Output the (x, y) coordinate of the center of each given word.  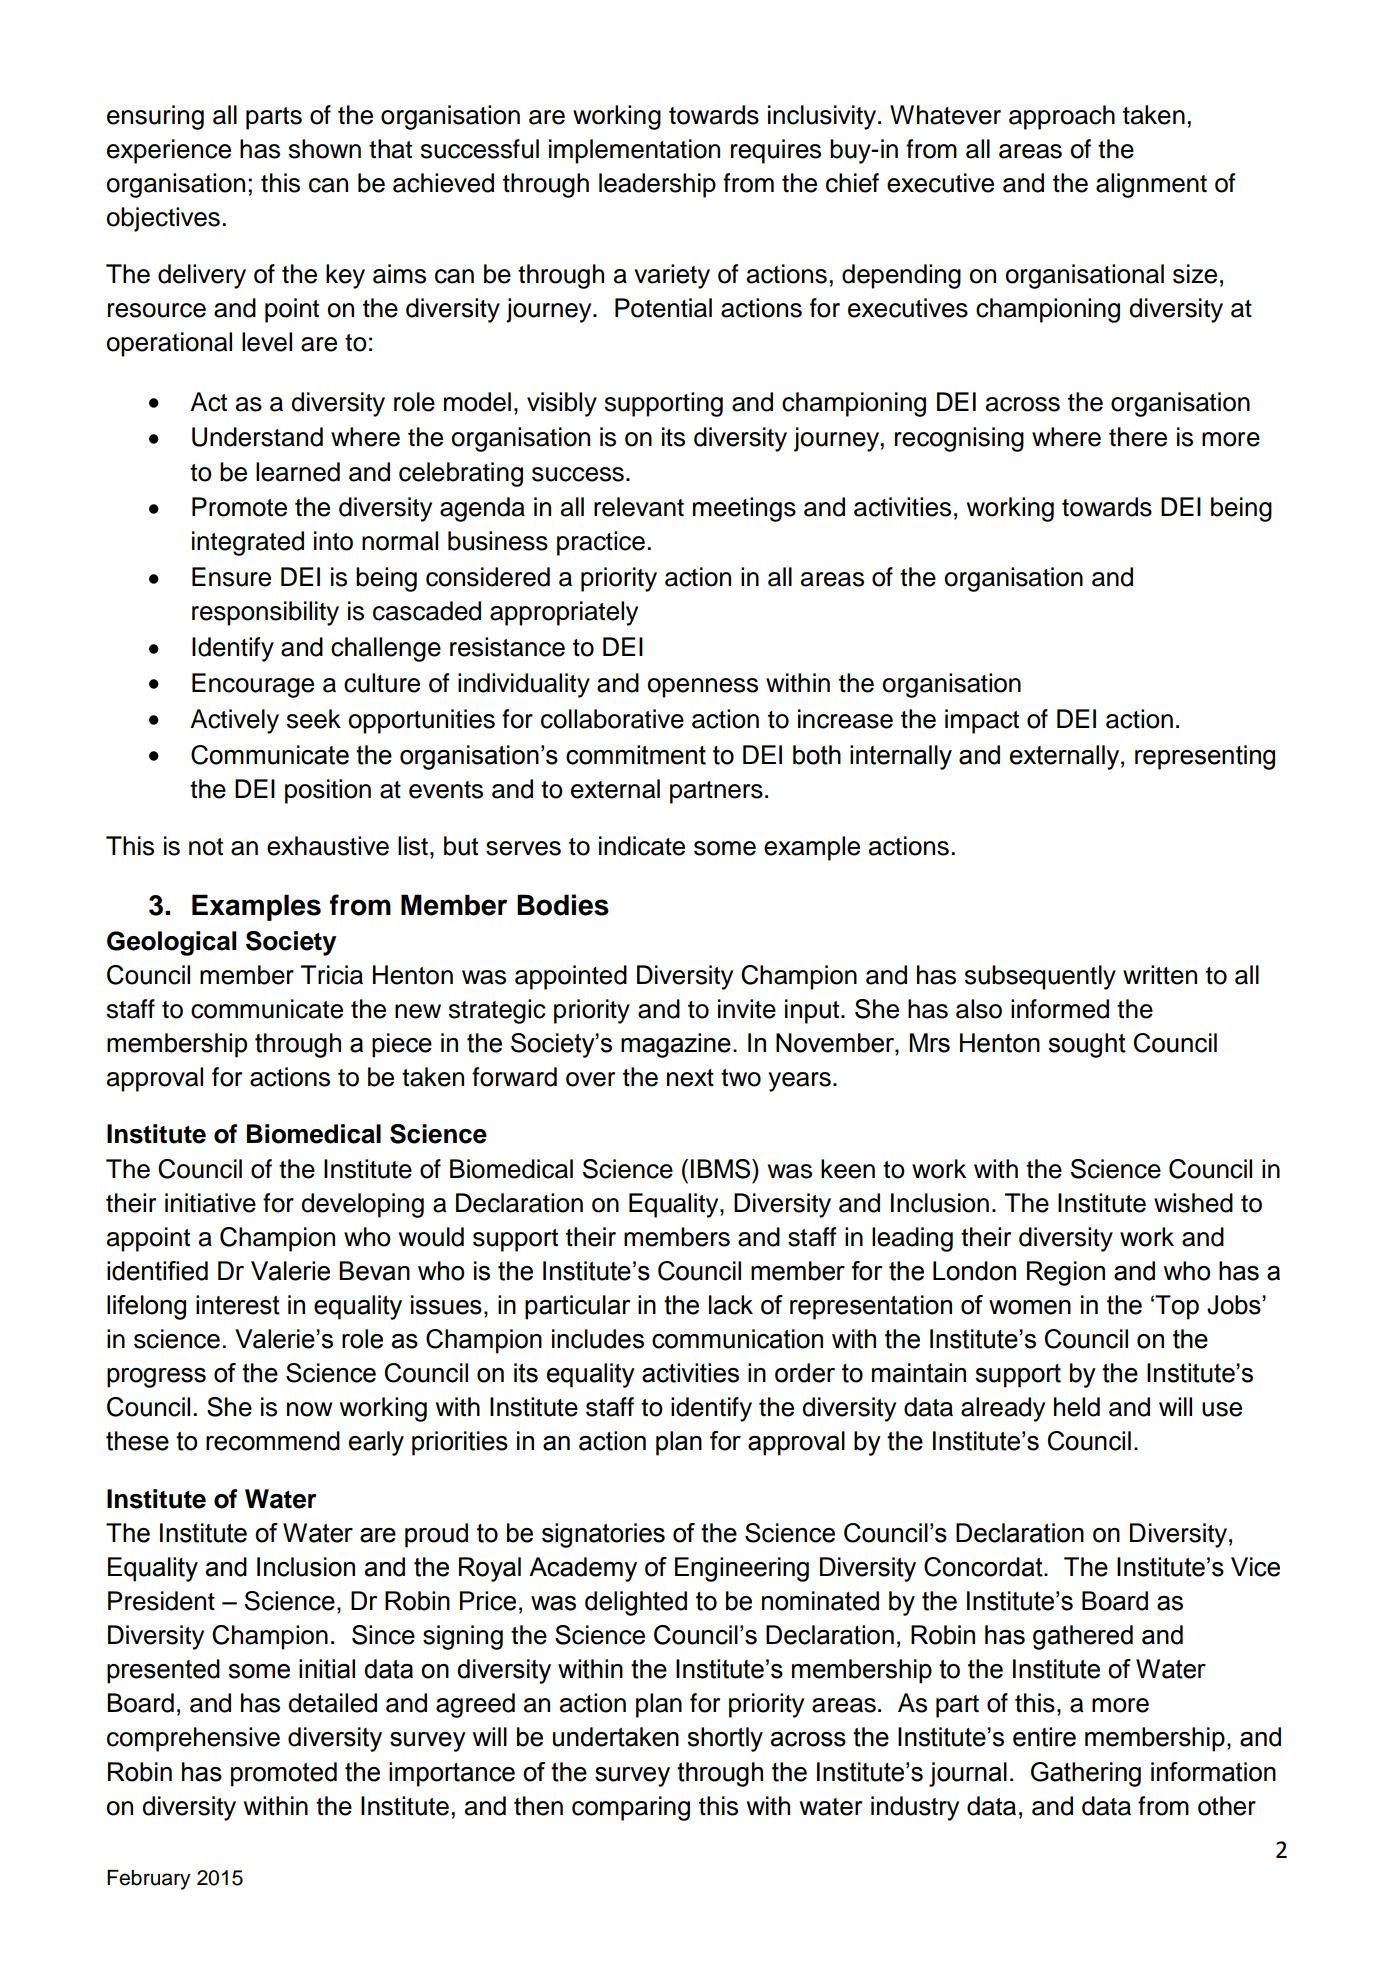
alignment (1151, 185)
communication (737, 1339)
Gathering (1086, 1774)
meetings (744, 509)
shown (325, 149)
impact (982, 721)
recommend (273, 1441)
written (1160, 975)
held (1077, 1407)
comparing (631, 1808)
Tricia (332, 975)
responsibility (265, 613)
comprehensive (193, 1739)
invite (747, 1009)
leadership (657, 185)
